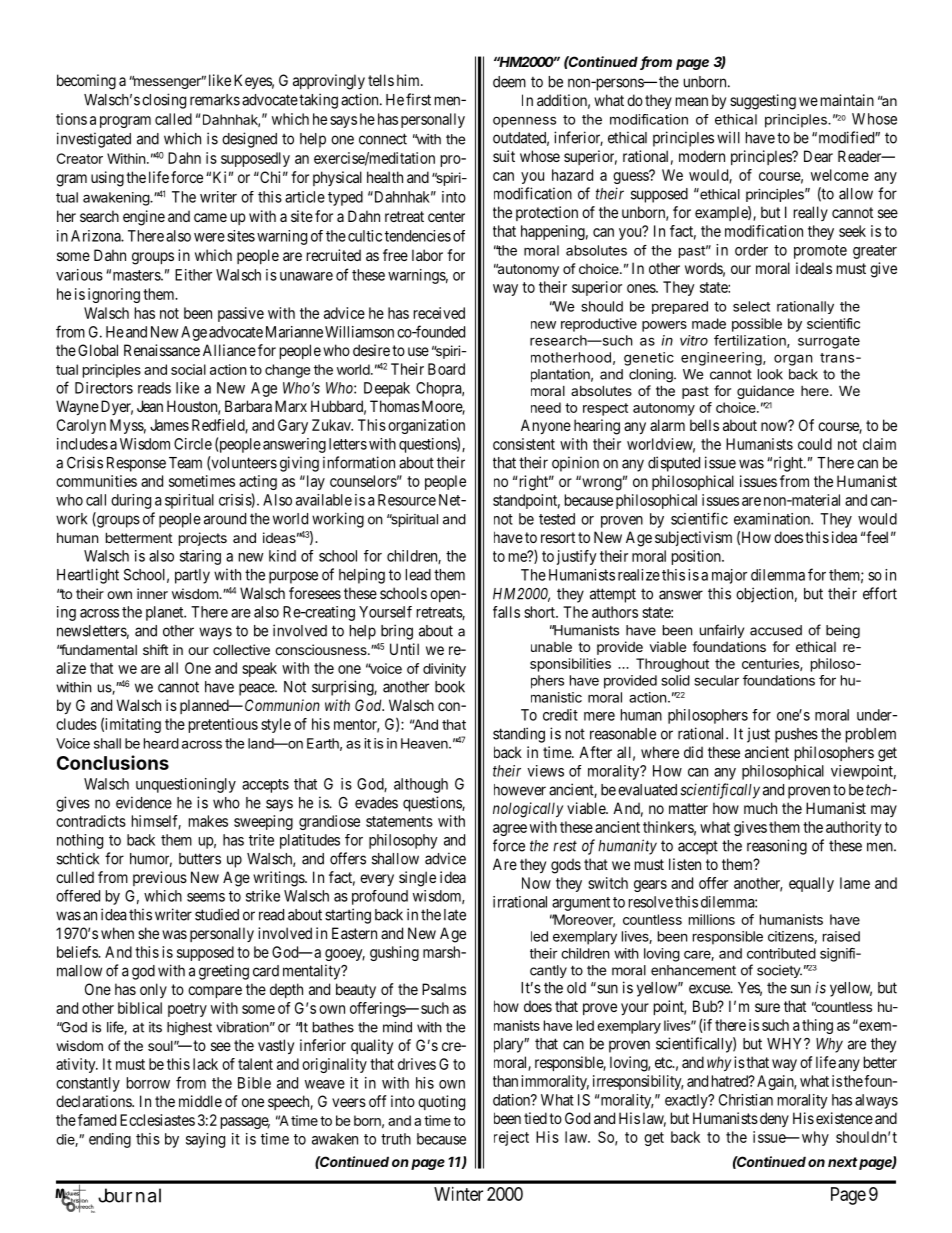 This screenshot has height=1233, width=952. Describe the element at coordinates (511, 1138) in the screenshot. I see `reject` at that location.
